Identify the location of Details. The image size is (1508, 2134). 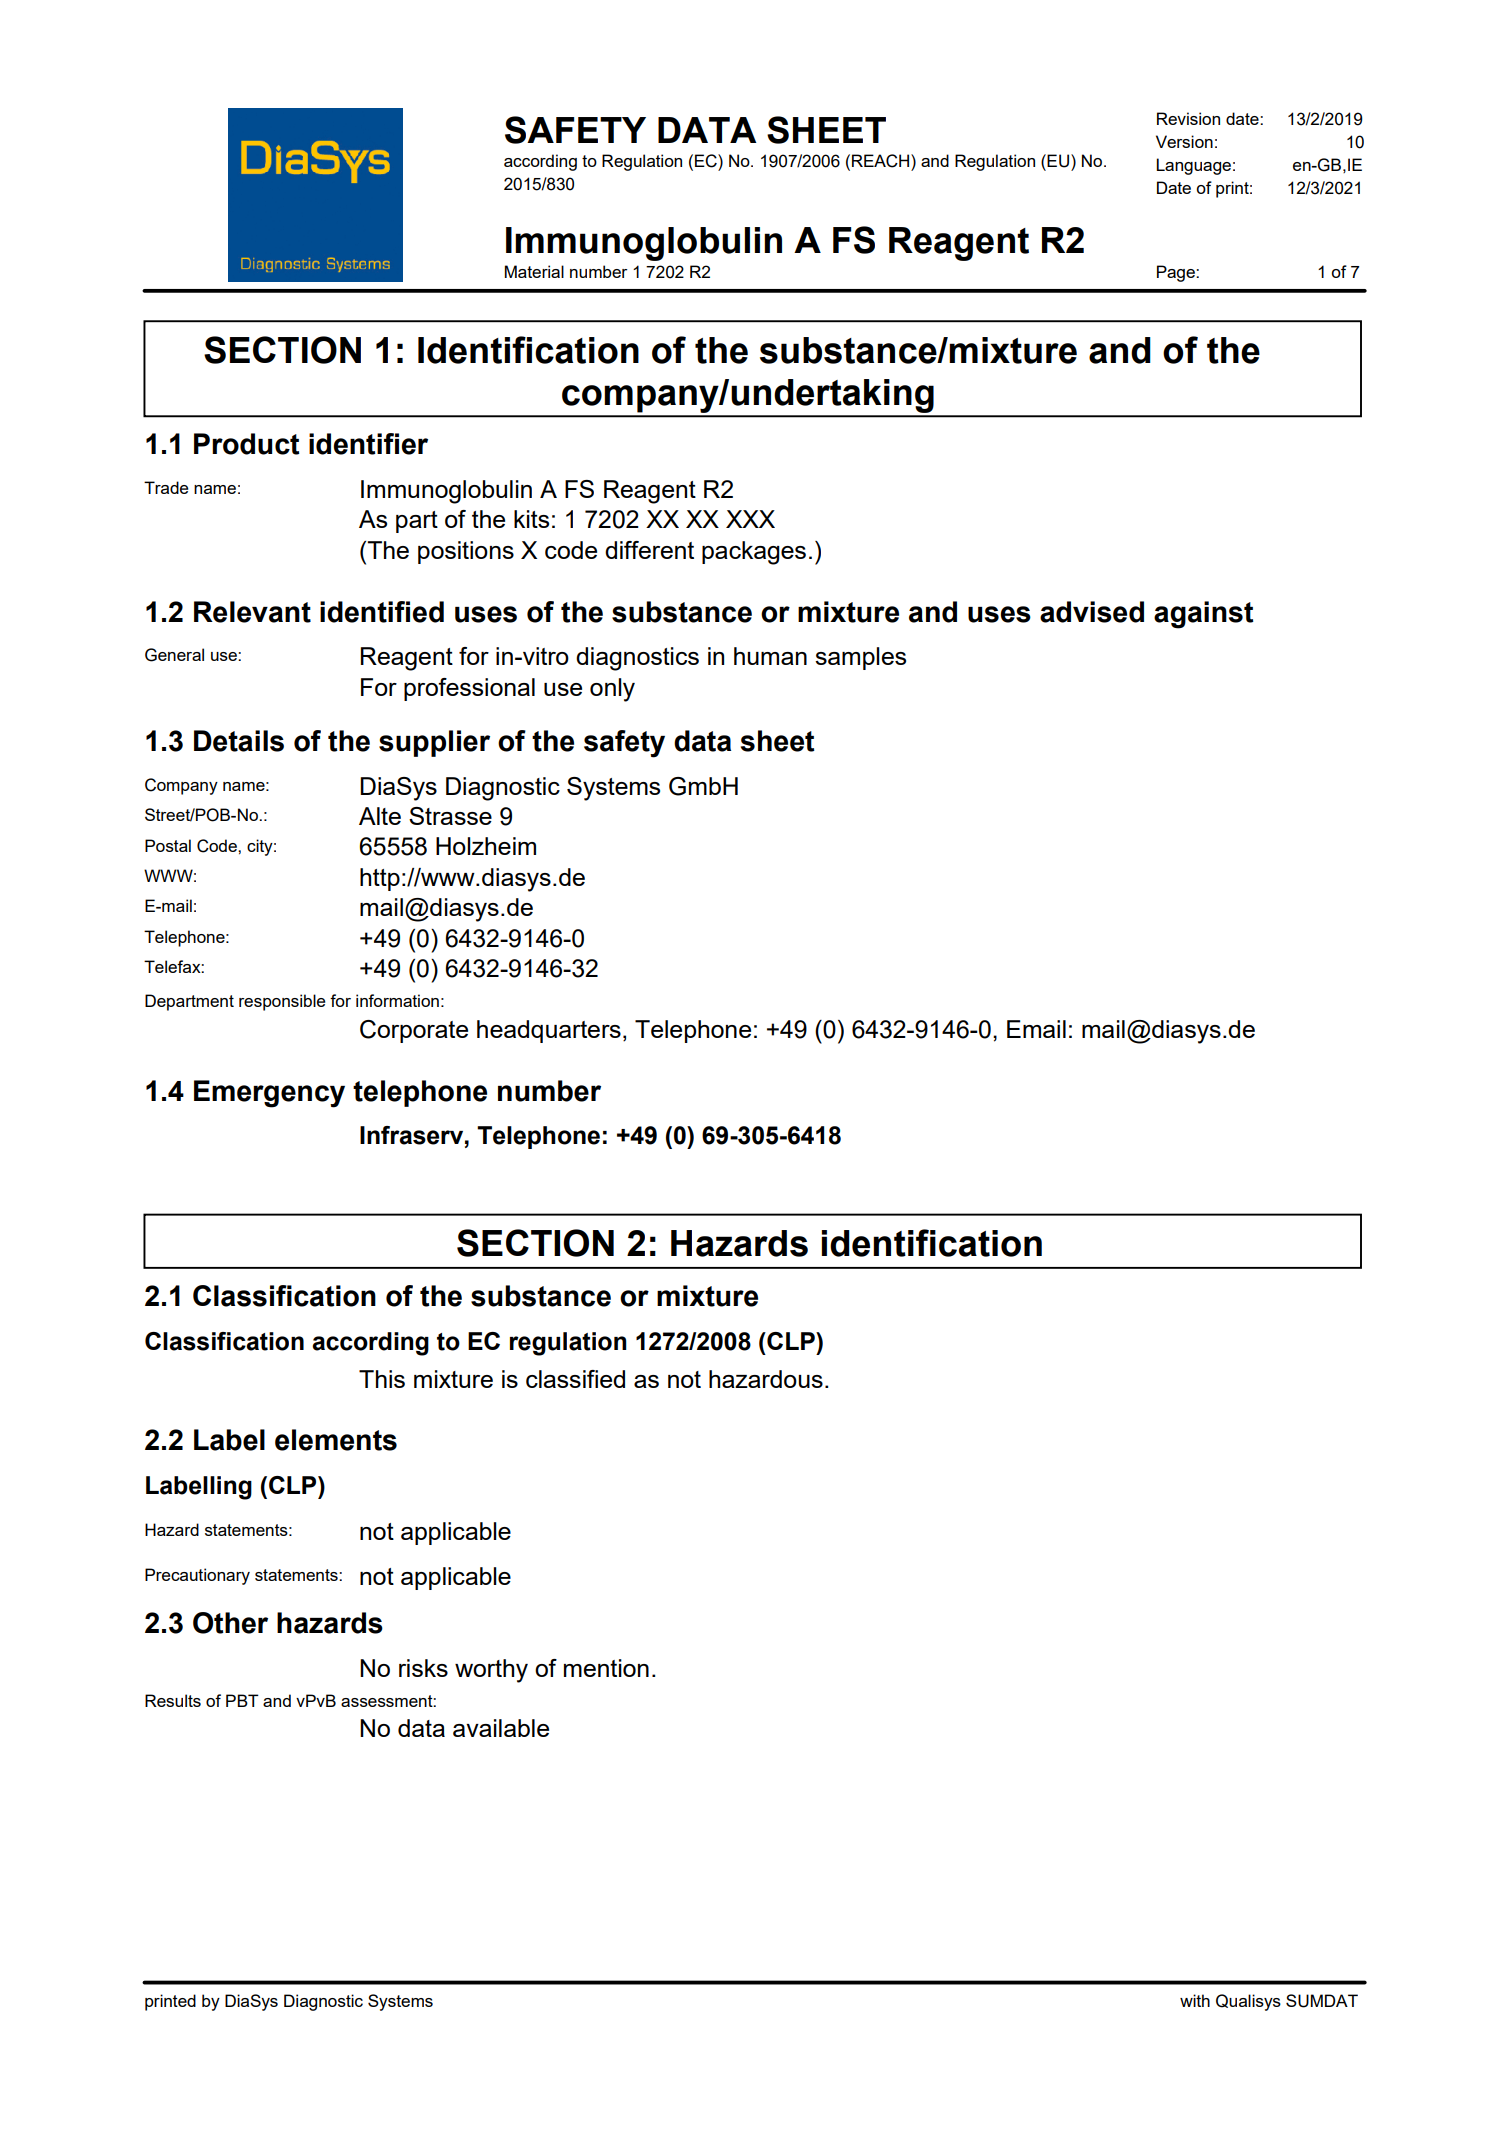
(239, 741).
